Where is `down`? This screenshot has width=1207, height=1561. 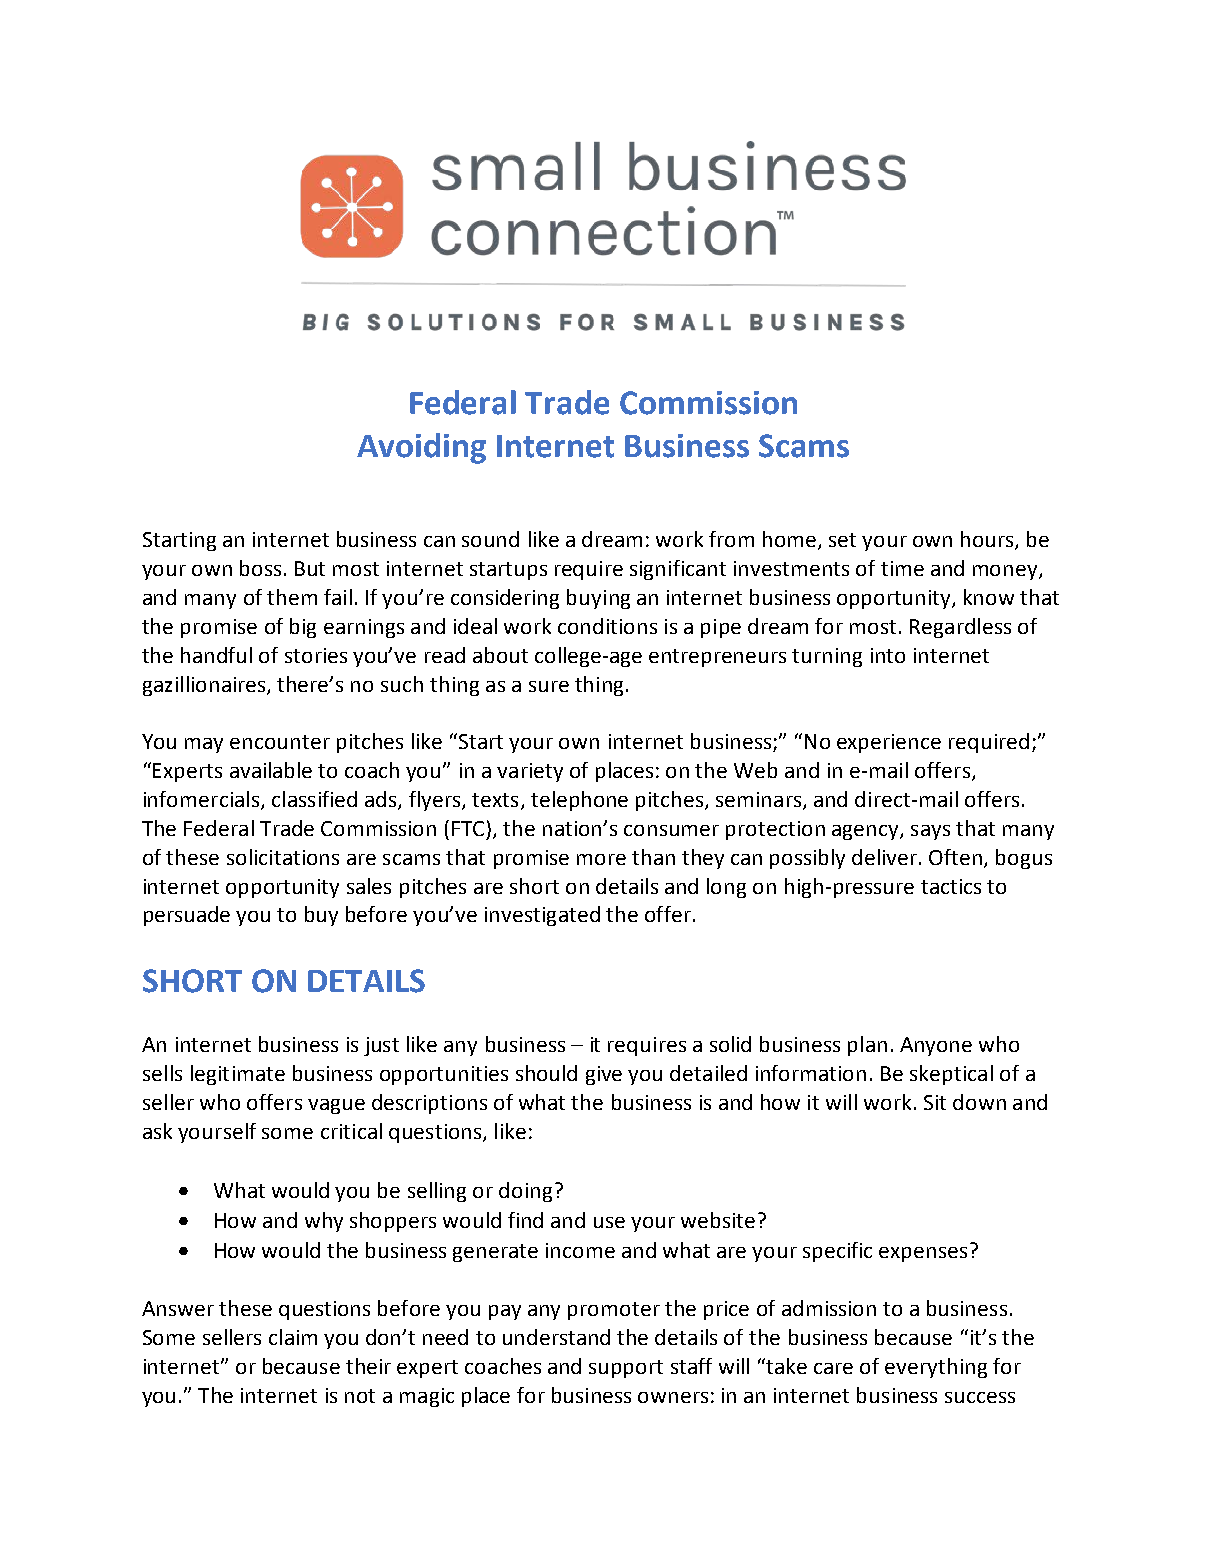 down is located at coordinates (979, 1102).
